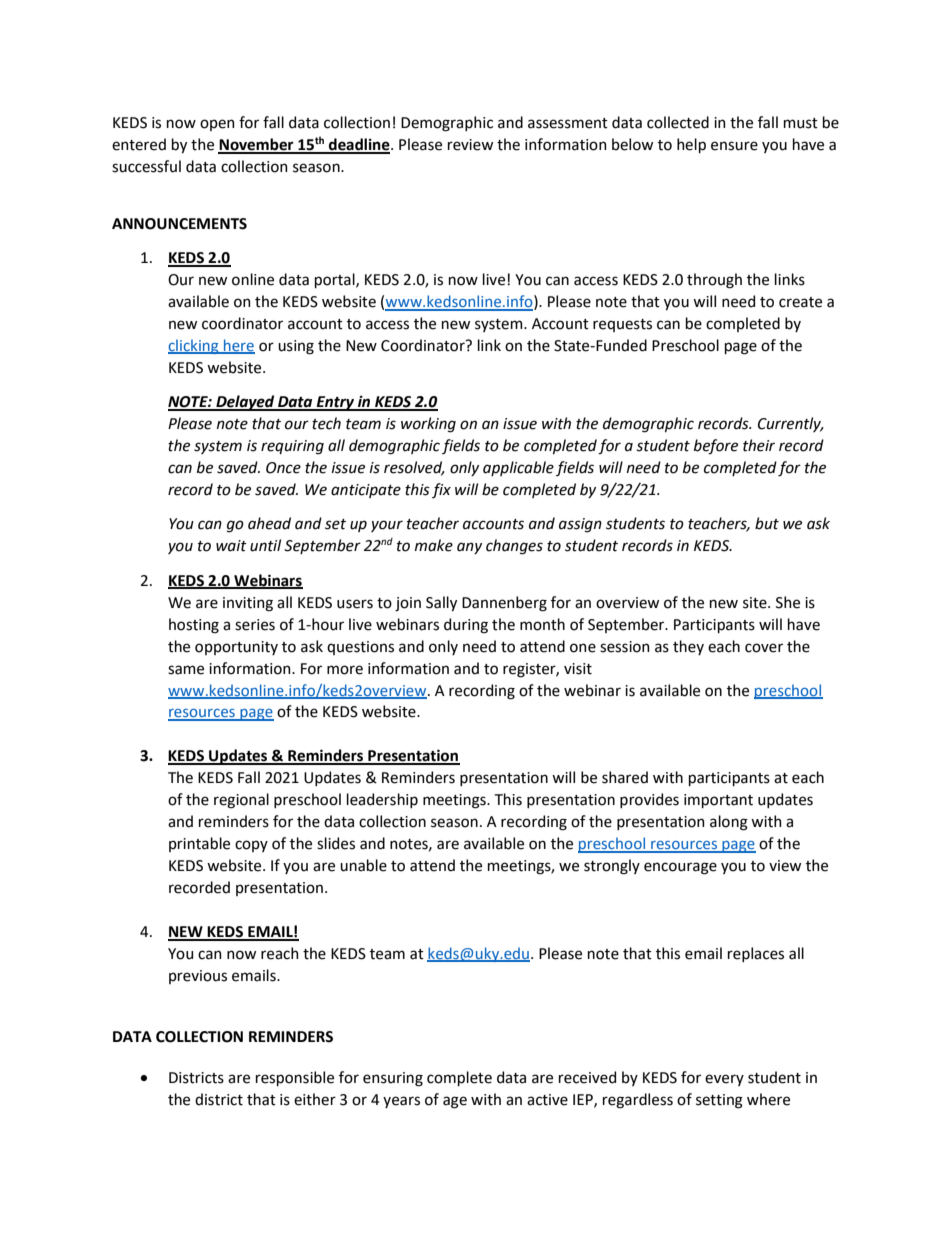 The height and width of the screenshot is (1233, 952). I want to click on printable, so click(199, 844).
